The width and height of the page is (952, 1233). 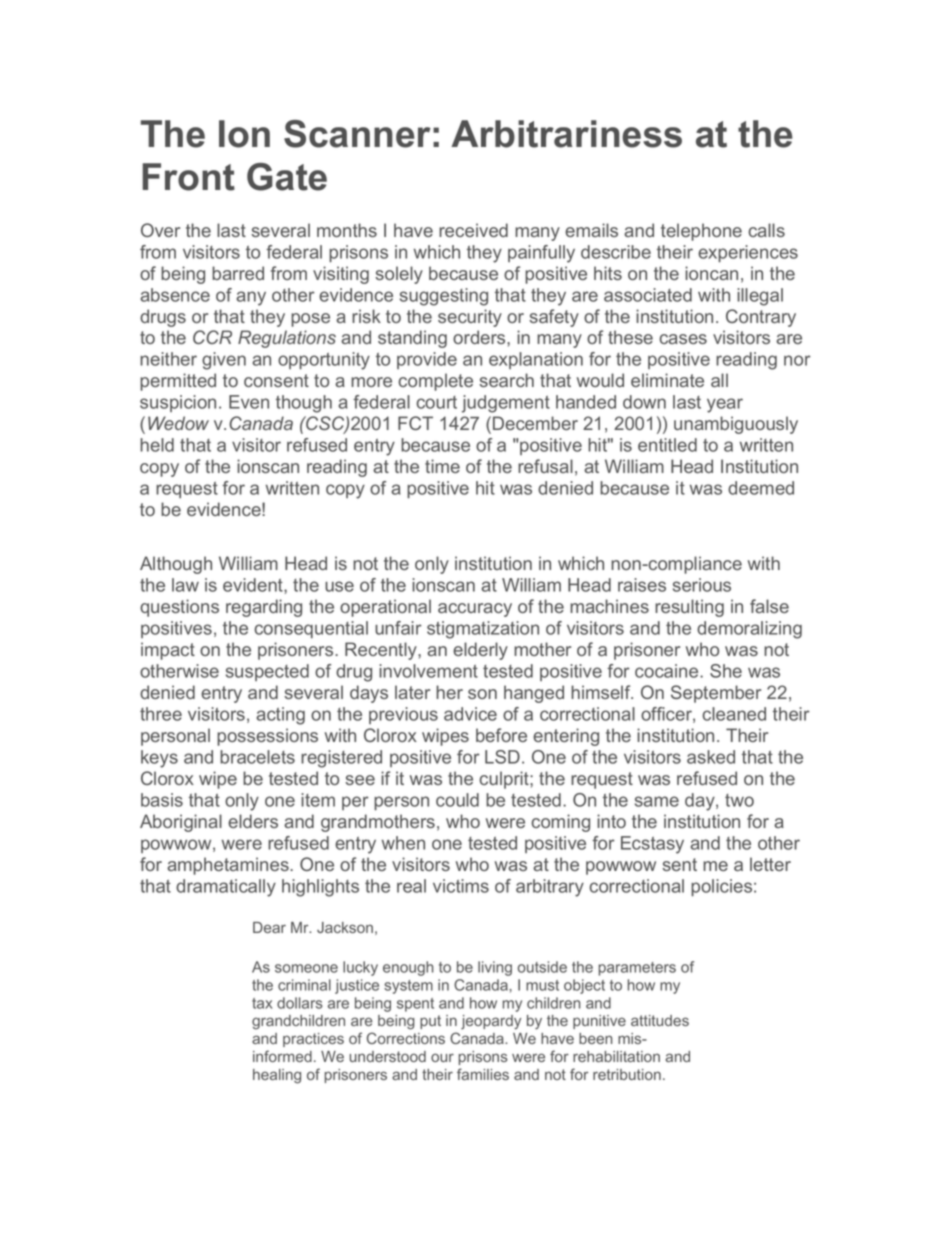 I want to click on LSD, so click(x=502, y=757).
